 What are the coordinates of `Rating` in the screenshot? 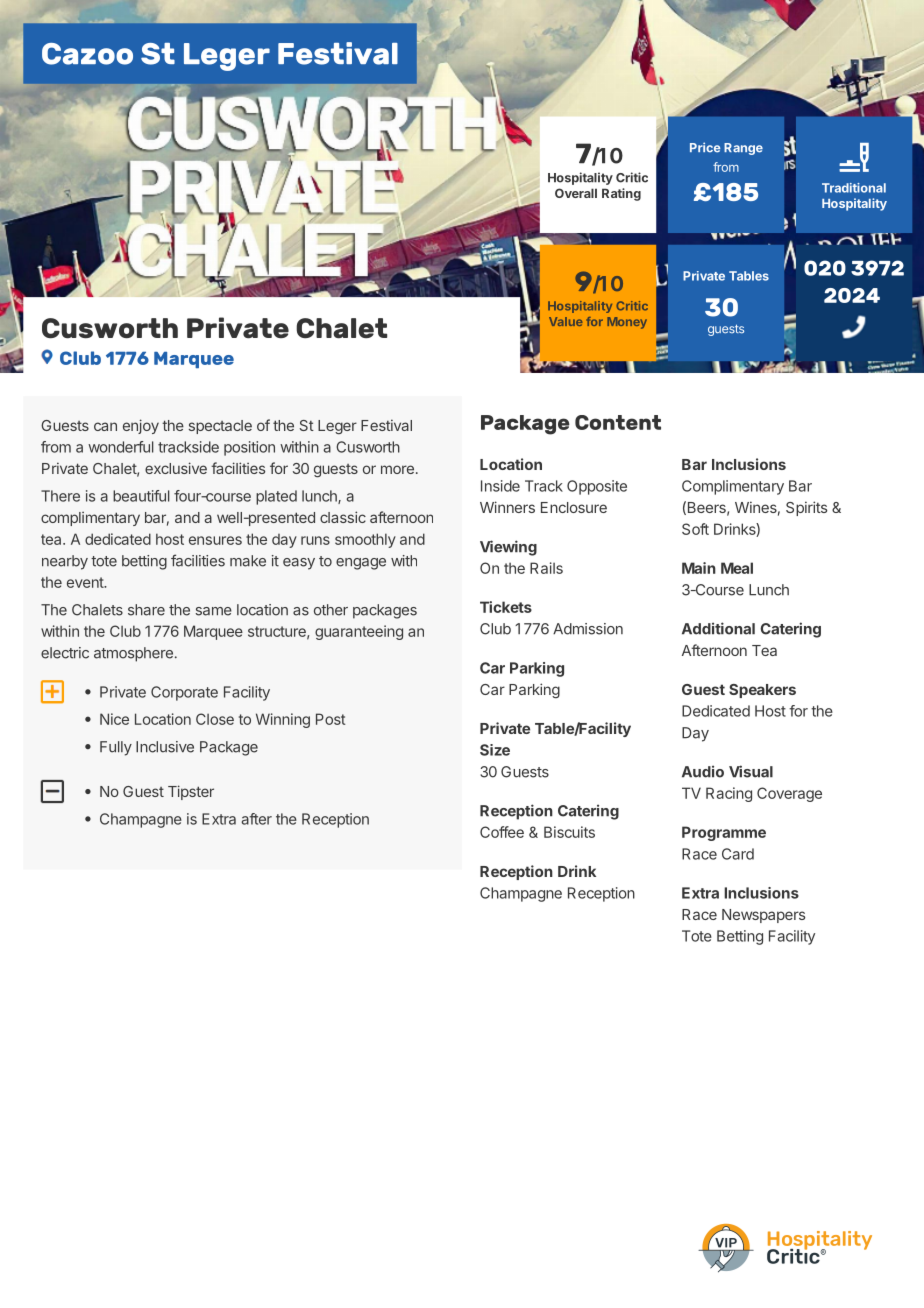 It's located at (621, 194).
